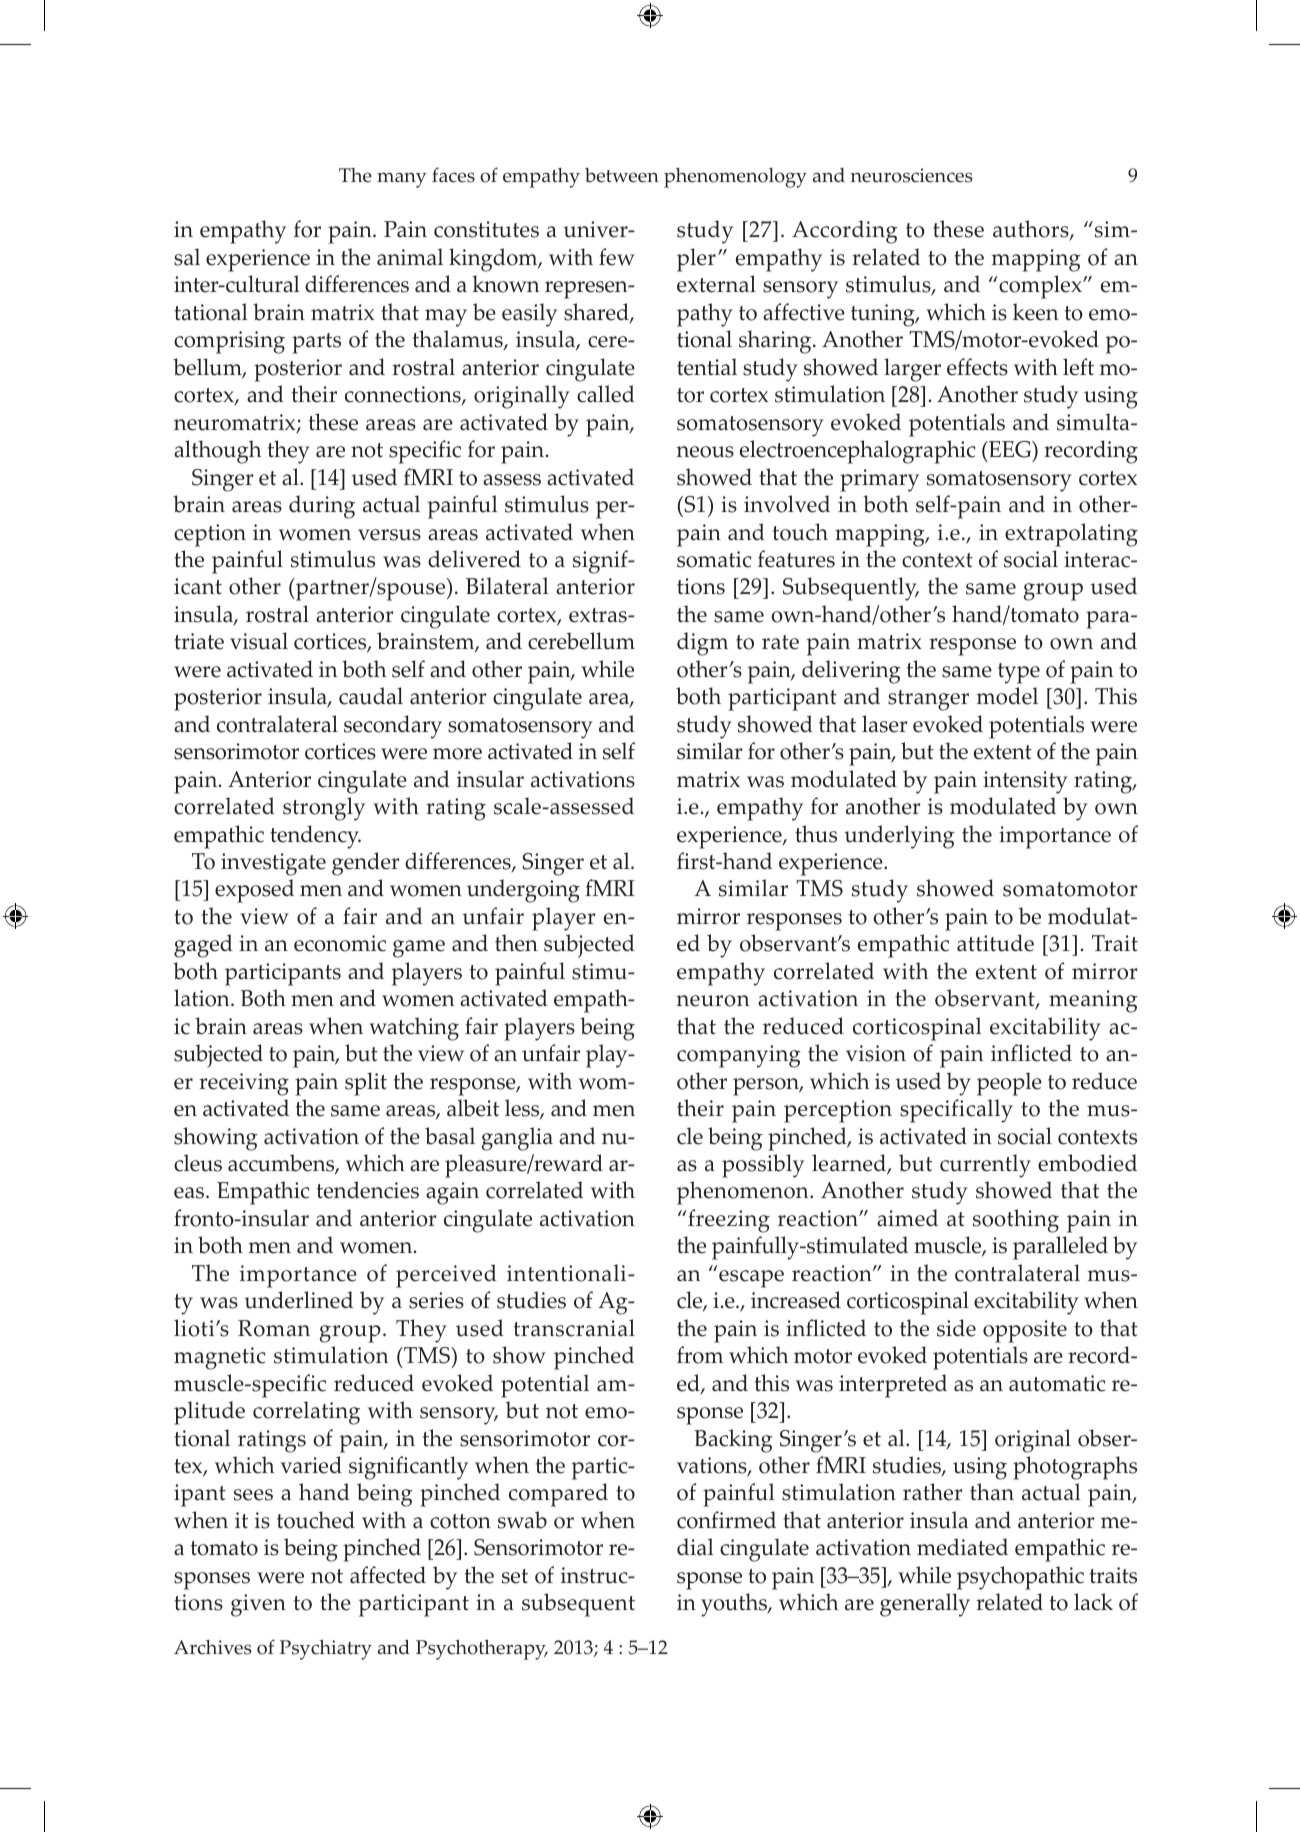  Describe the element at coordinates (617, 257) in the screenshot. I see `few` at that location.
